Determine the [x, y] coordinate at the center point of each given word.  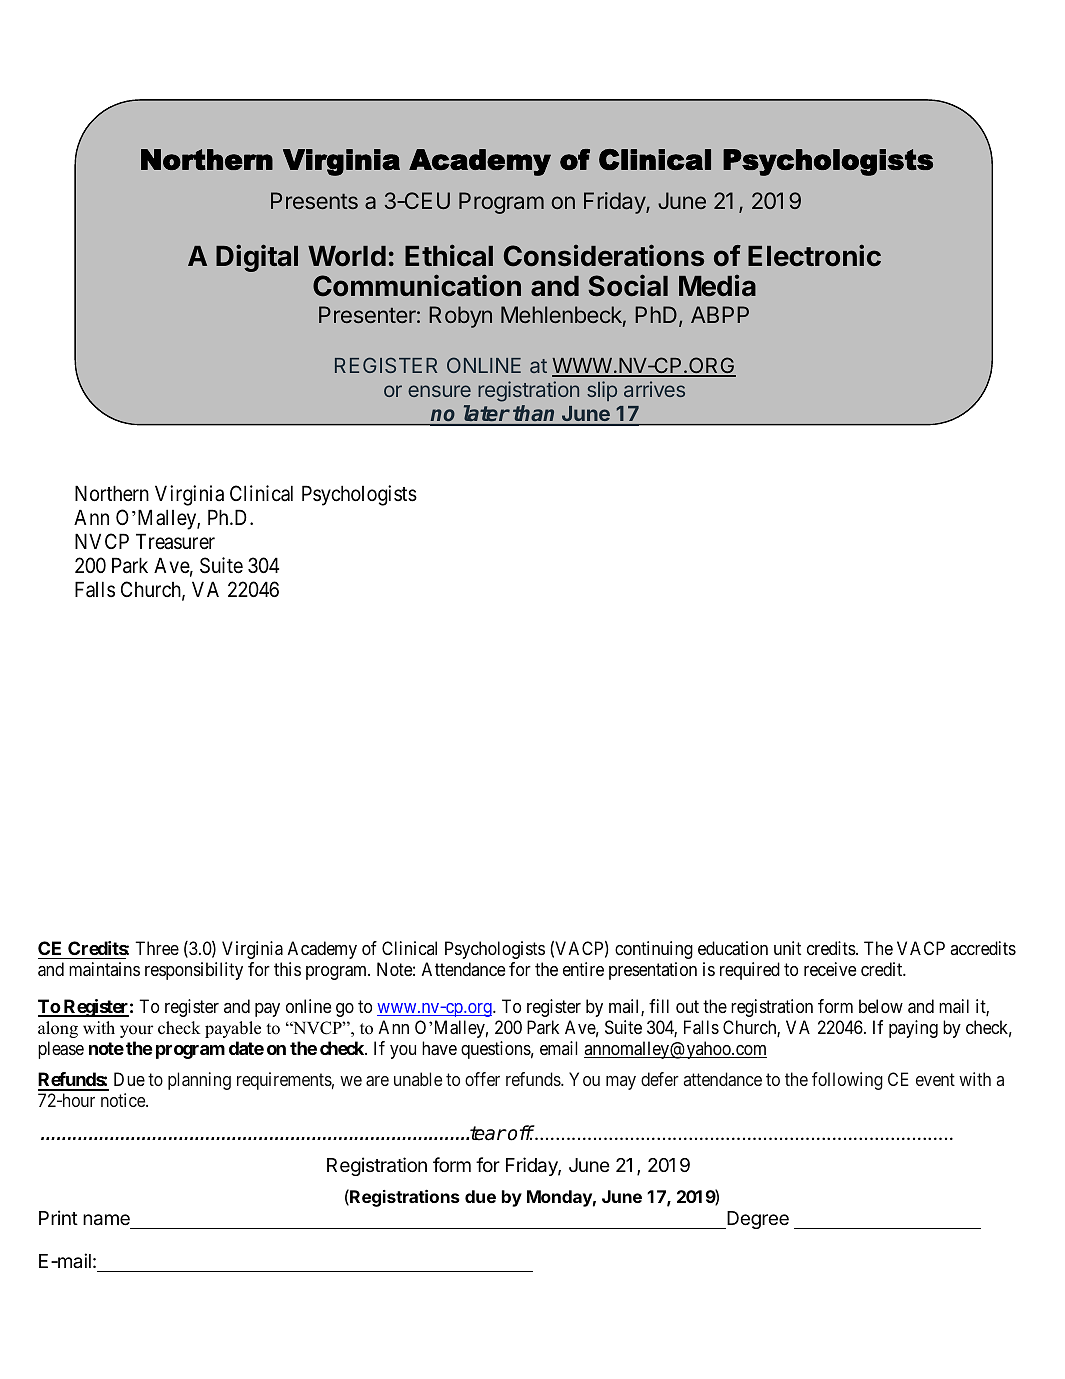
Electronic [814, 255]
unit [787, 948]
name [106, 1220]
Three [157, 948]
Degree [757, 1220]
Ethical [449, 255]
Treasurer [175, 541]
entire [583, 969]
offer [482, 1079]
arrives [654, 389]
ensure [439, 391]
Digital [257, 258]
